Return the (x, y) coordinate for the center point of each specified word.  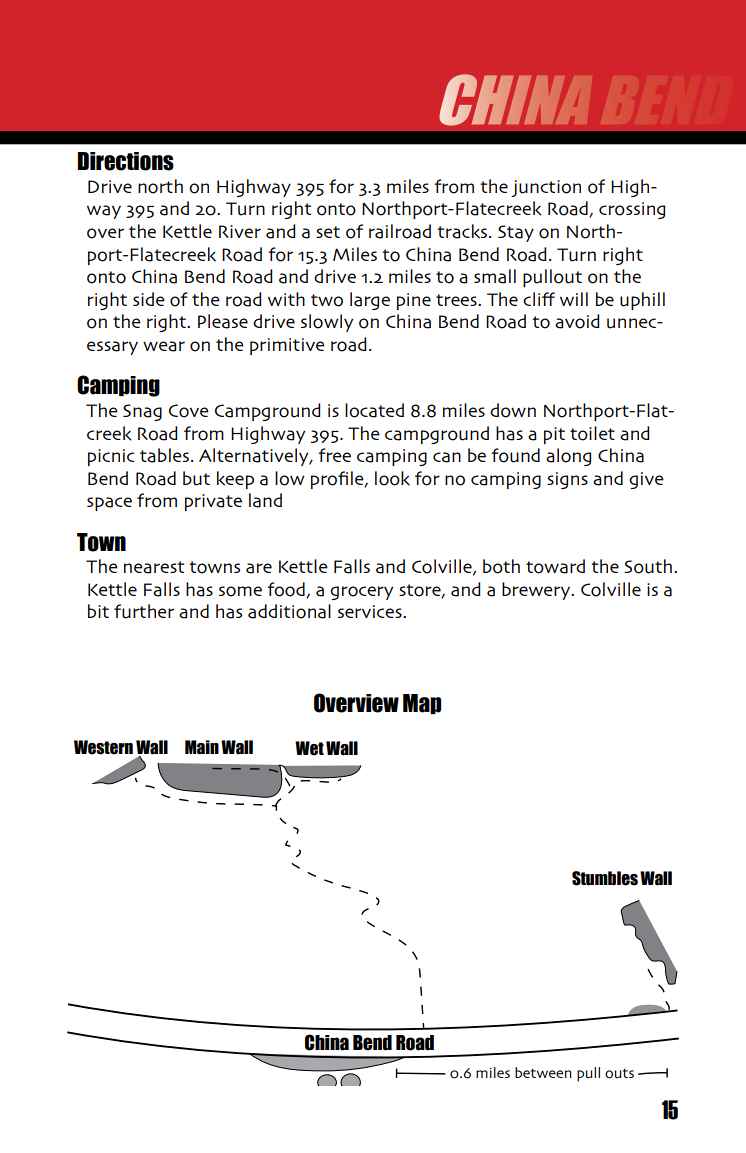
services (371, 611)
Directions (125, 161)
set (328, 232)
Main (202, 747)
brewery (537, 591)
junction (546, 188)
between (543, 1072)
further (144, 611)
